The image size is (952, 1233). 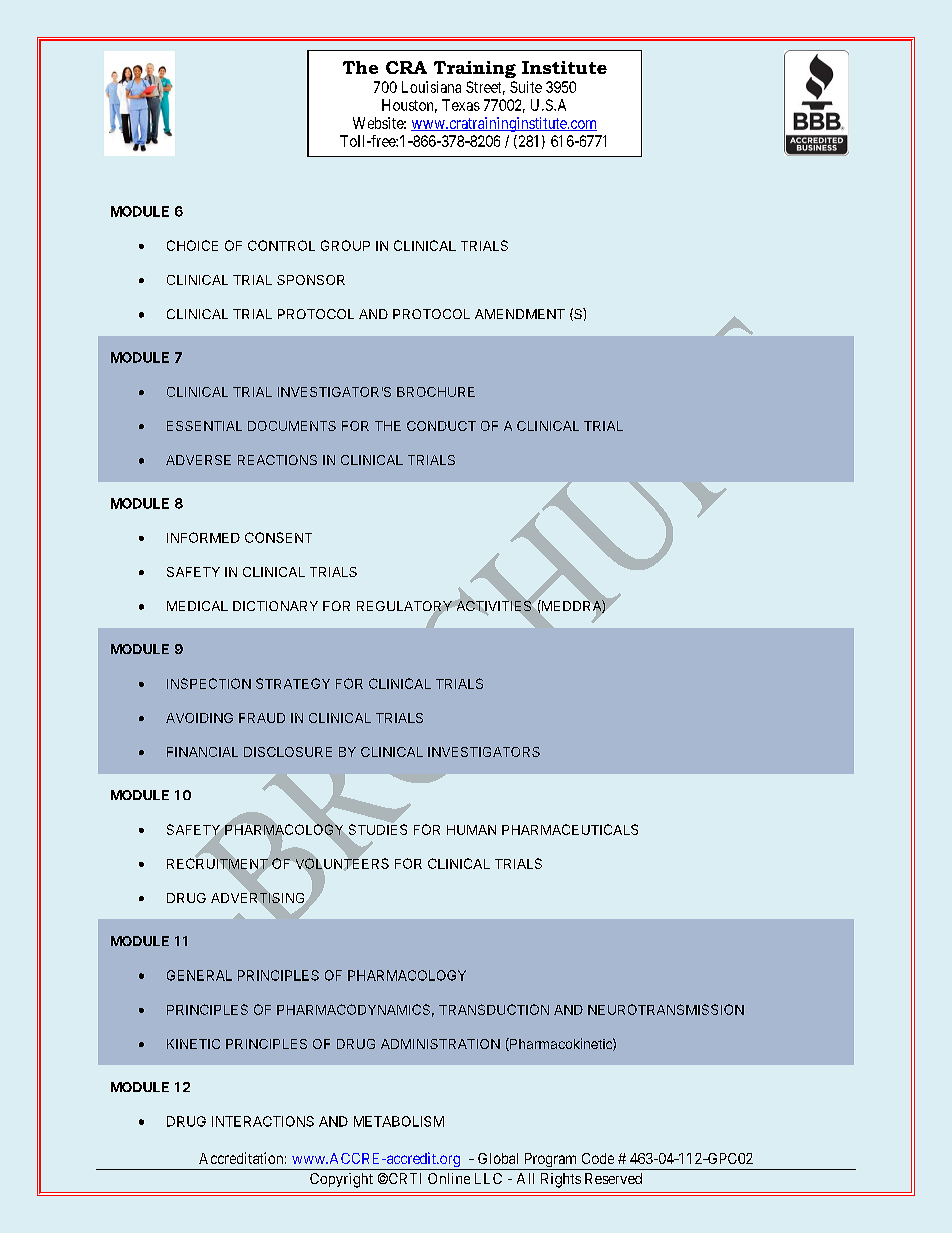 I want to click on AMENDMENT, so click(x=520, y=314).
